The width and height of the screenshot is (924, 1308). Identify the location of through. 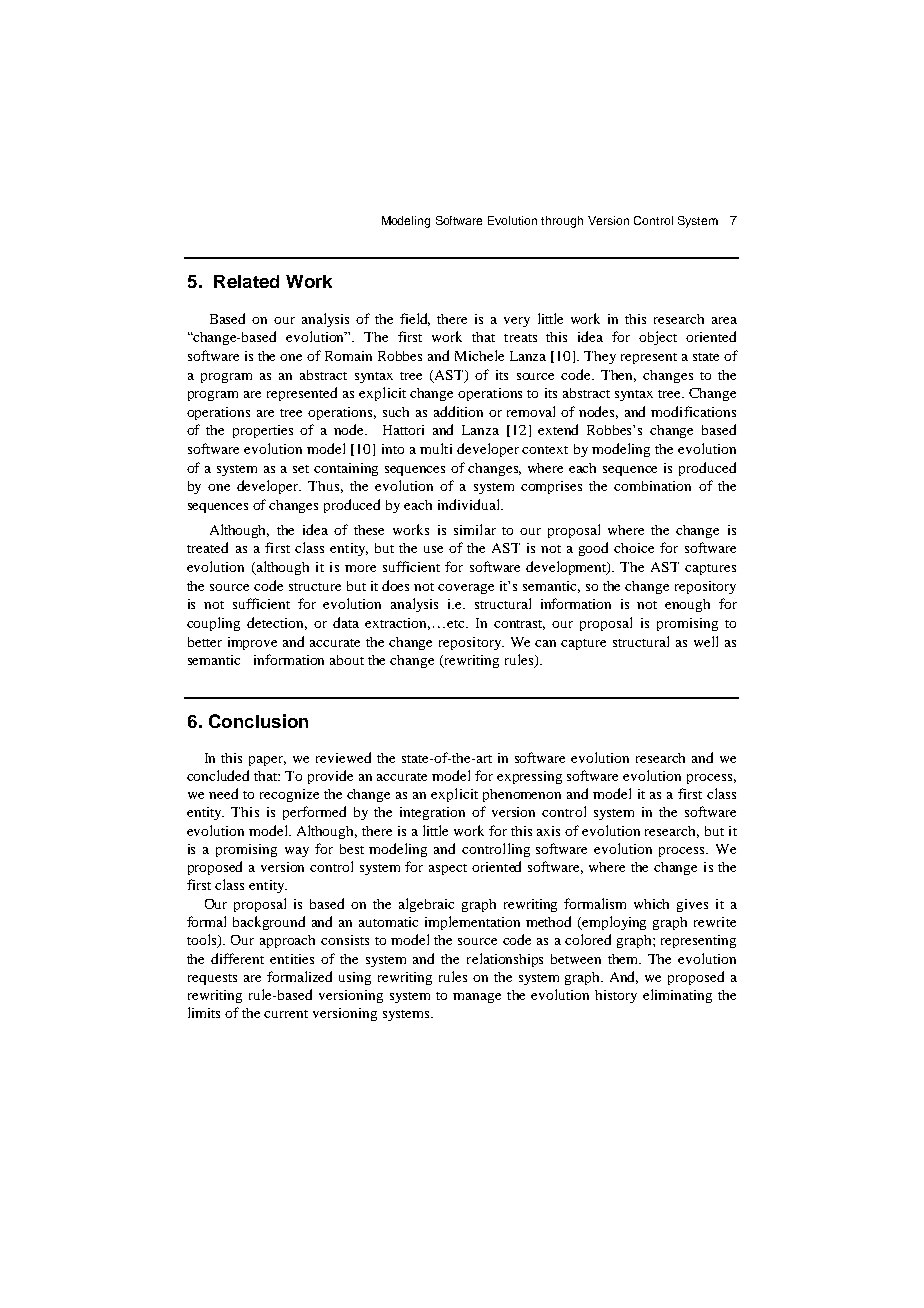
(562, 222).
